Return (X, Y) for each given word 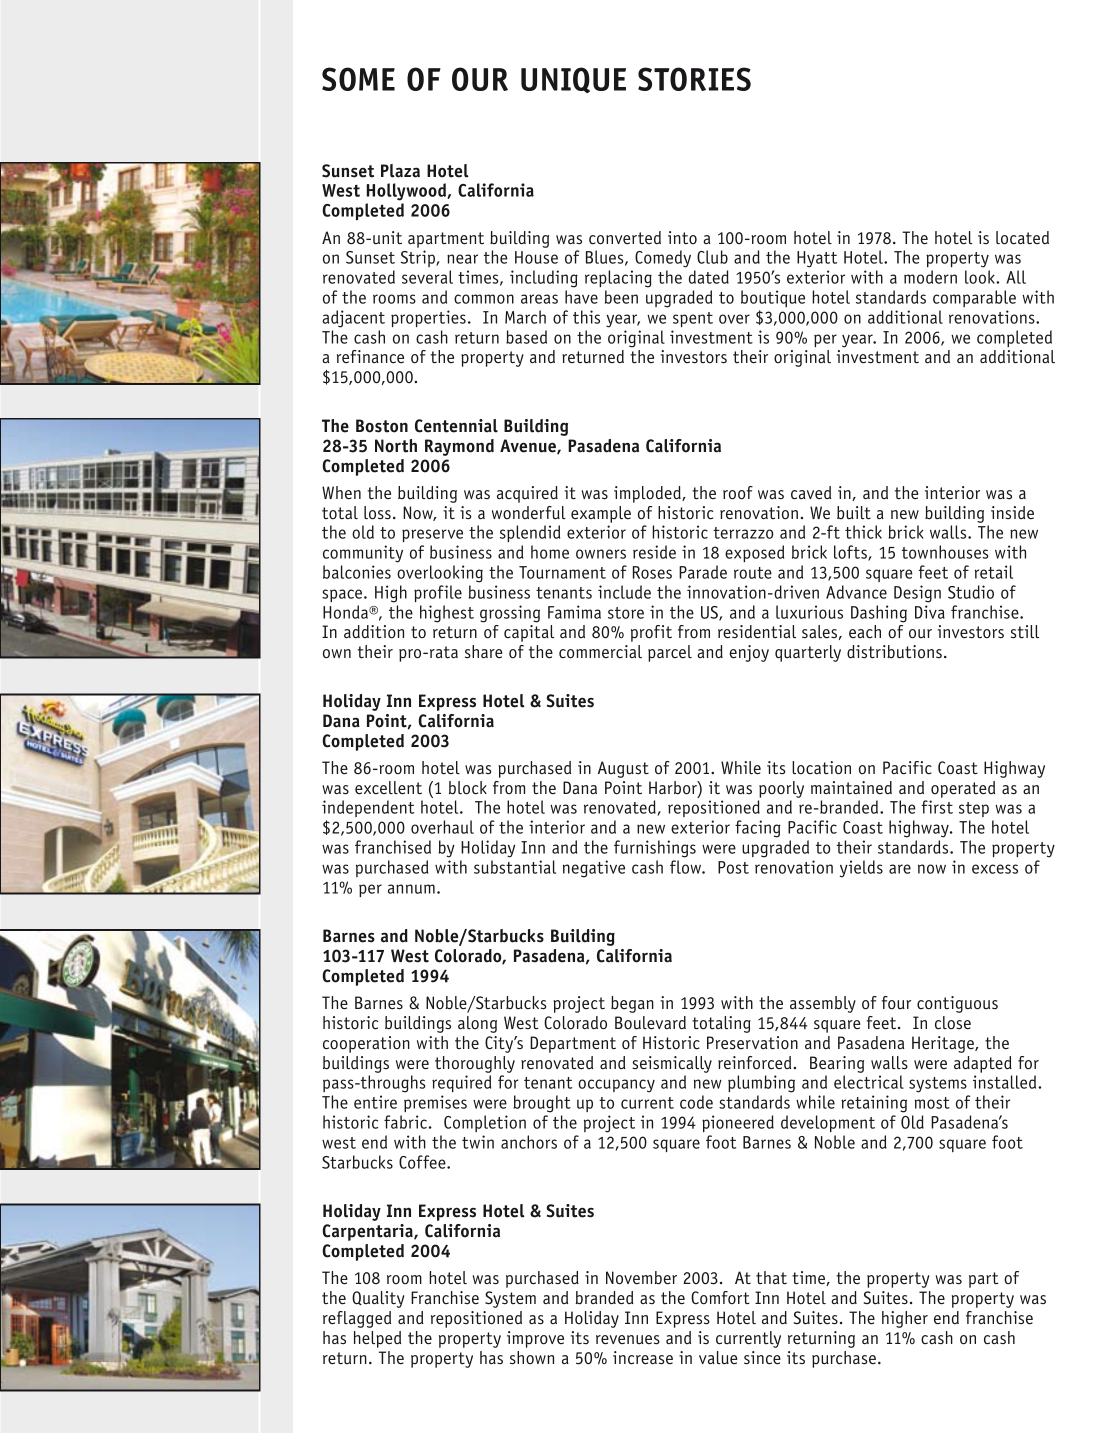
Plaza (400, 171)
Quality (378, 1299)
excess (995, 869)
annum (411, 889)
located (1022, 238)
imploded (648, 494)
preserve (432, 535)
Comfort (720, 1298)
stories (694, 79)
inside (1012, 512)
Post (733, 867)
